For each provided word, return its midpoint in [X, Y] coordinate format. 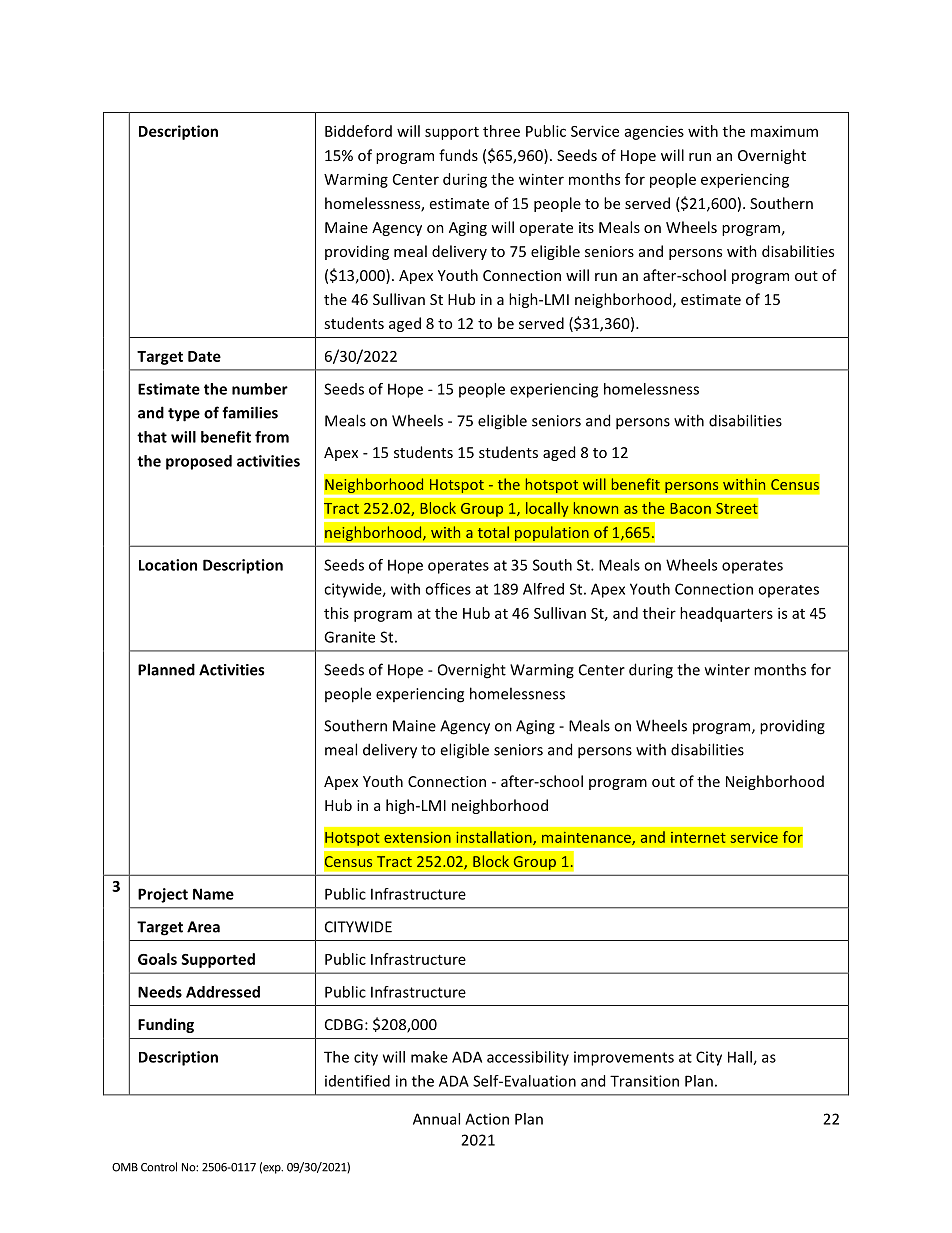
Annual [436, 1119]
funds [458, 155]
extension [417, 837]
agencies [654, 133]
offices [448, 589]
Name [213, 894]
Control [159, 1167]
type [184, 415]
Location [168, 565]
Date [204, 356]
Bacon [690, 508]
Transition [644, 1081]
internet [698, 837]
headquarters [726, 614]
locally [547, 509]
